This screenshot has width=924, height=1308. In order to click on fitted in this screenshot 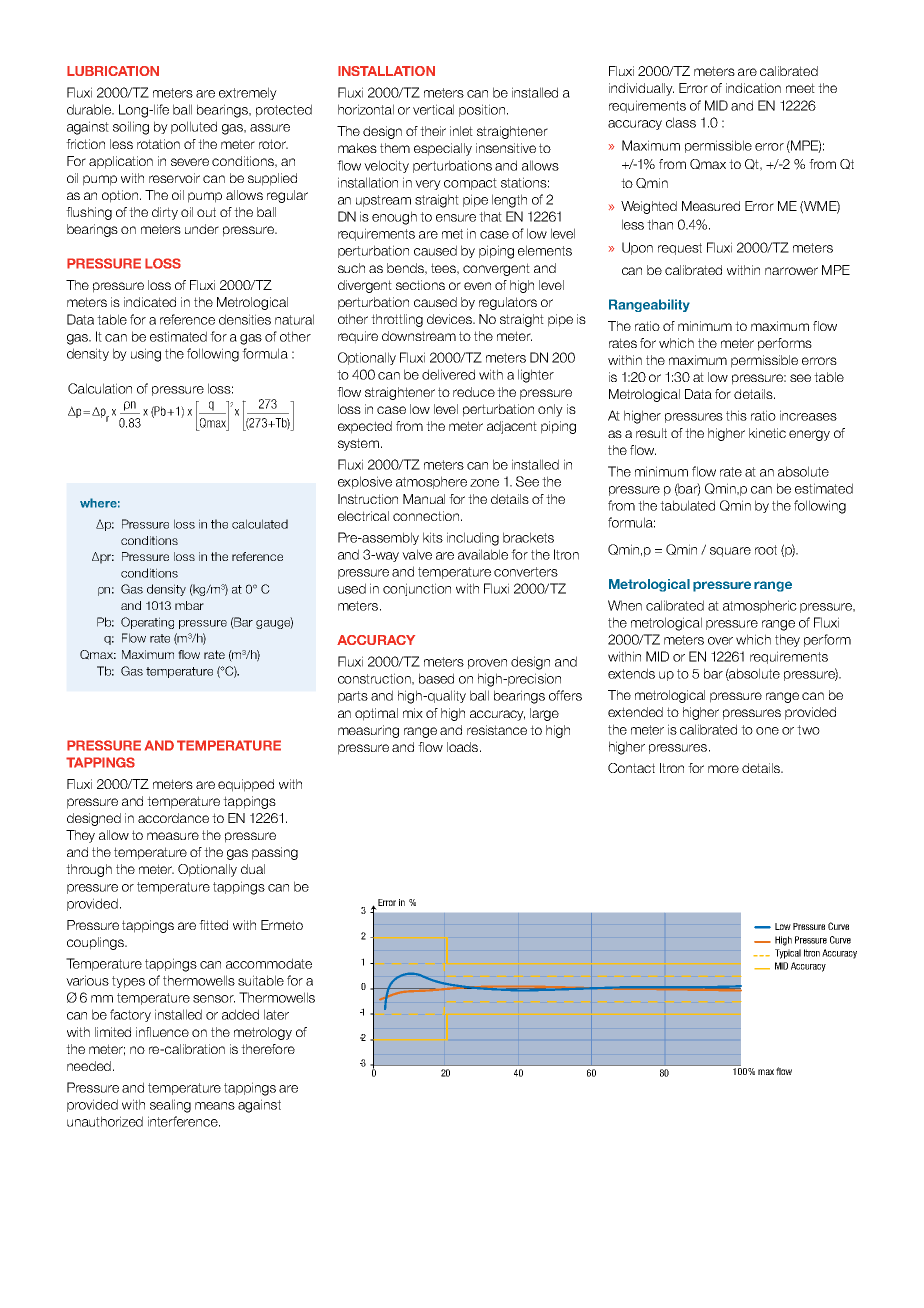, I will do `click(213, 925)`.
